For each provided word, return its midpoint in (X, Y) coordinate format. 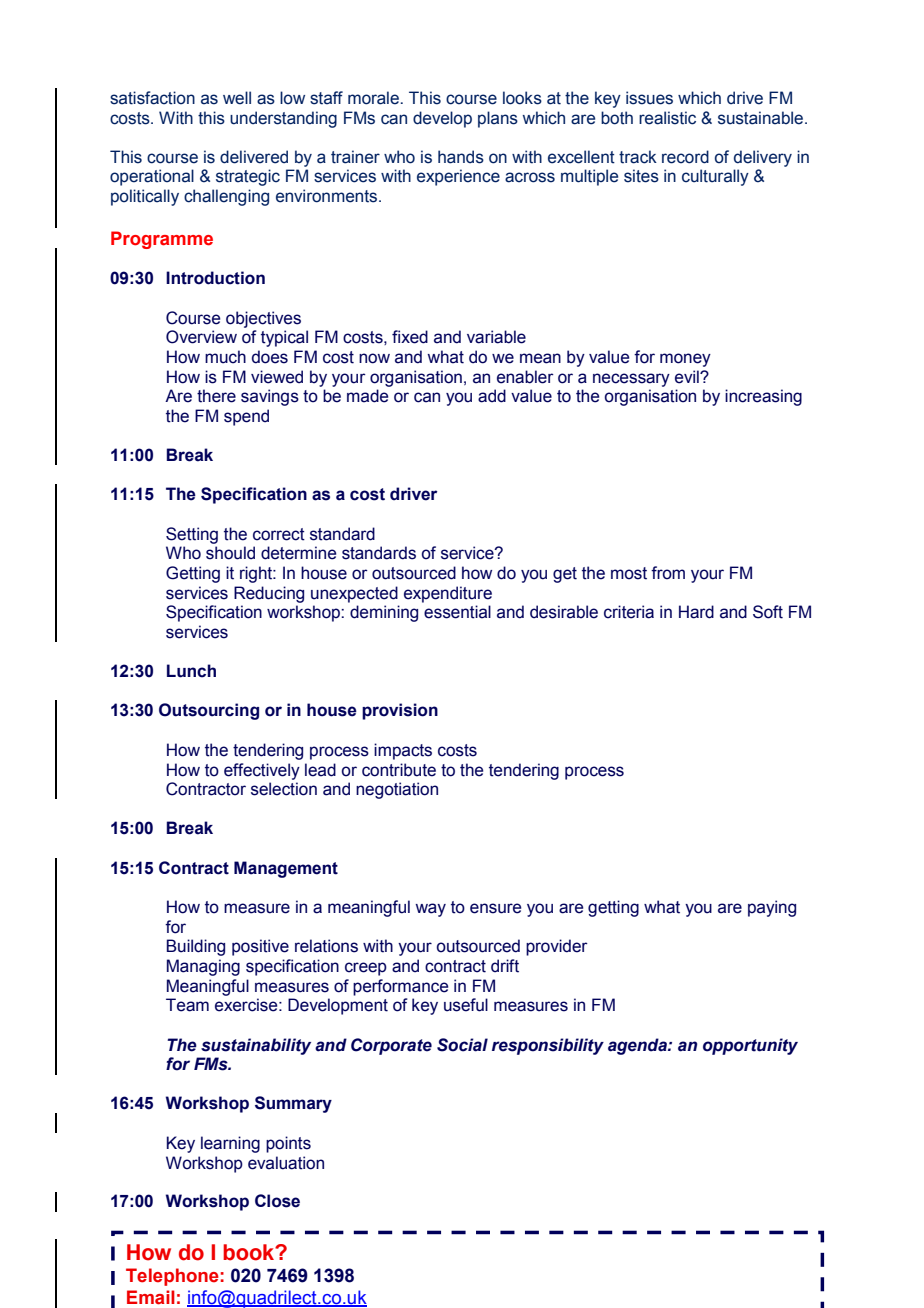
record (685, 157)
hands (461, 157)
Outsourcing (209, 711)
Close (277, 1201)
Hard (696, 612)
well (237, 98)
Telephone (172, 1277)
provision (400, 711)
